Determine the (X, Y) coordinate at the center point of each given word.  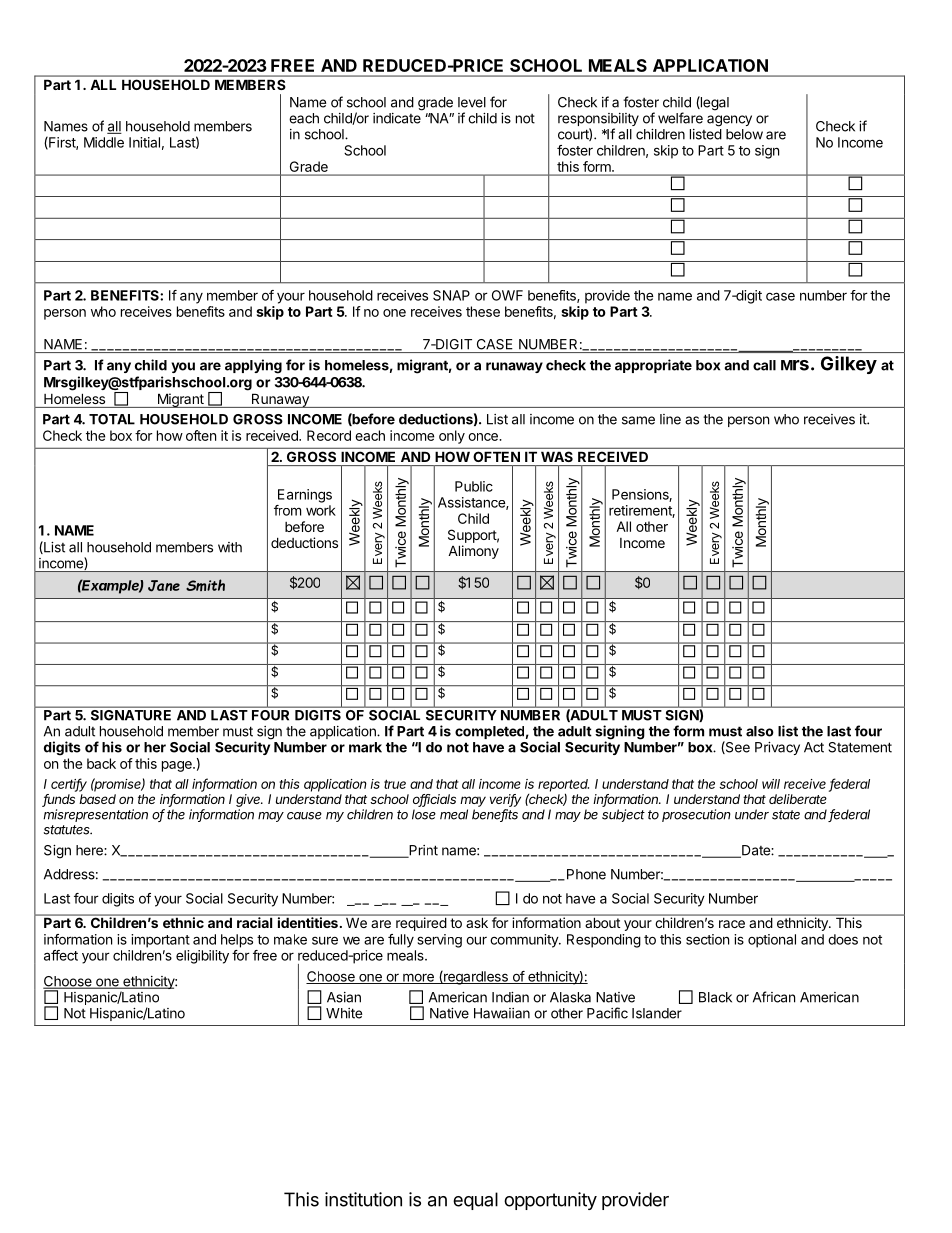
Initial (144, 142)
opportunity (550, 1201)
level (472, 102)
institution (363, 1199)
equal (475, 1201)
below (744, 134)
